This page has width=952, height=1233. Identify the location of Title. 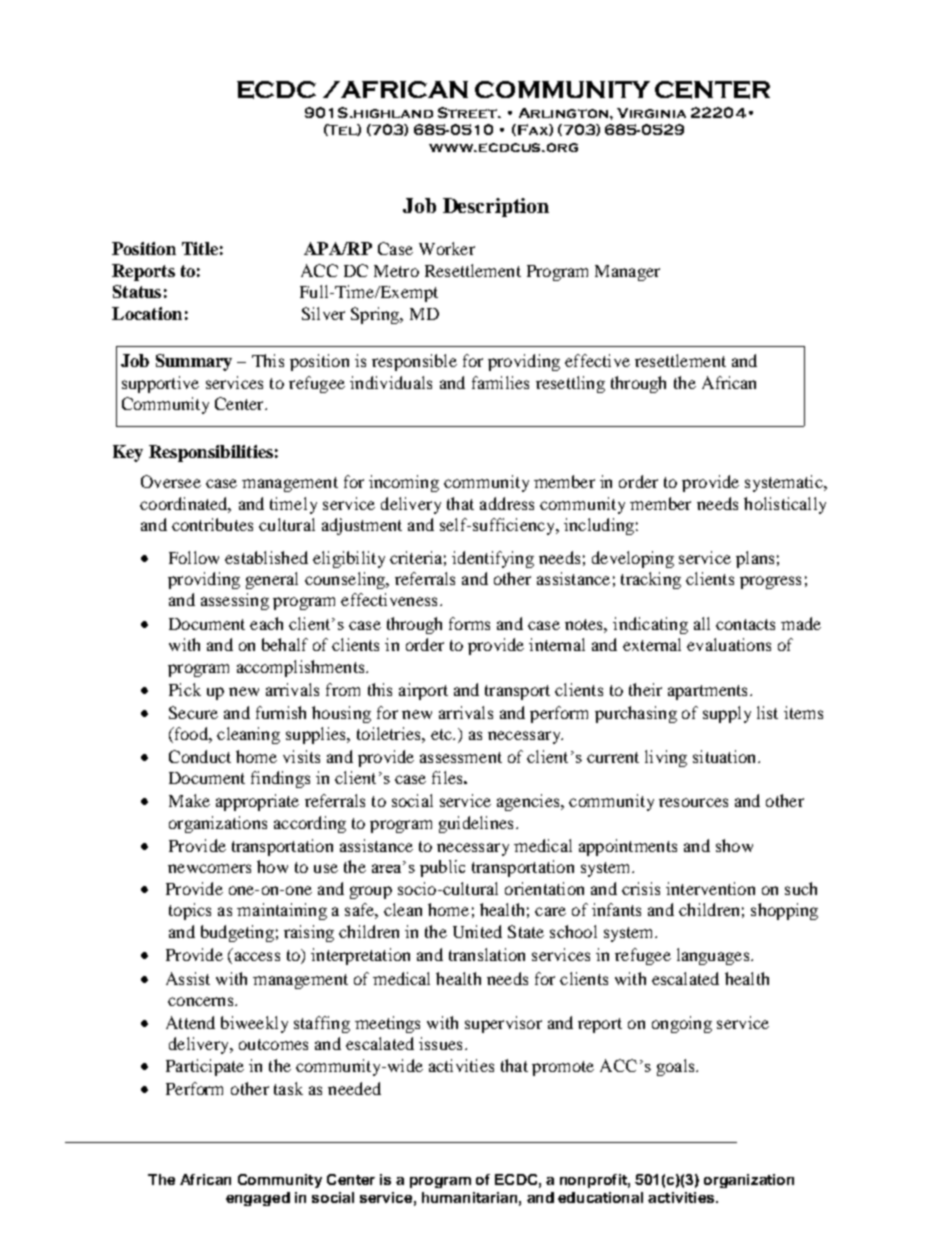
(200, 248).
